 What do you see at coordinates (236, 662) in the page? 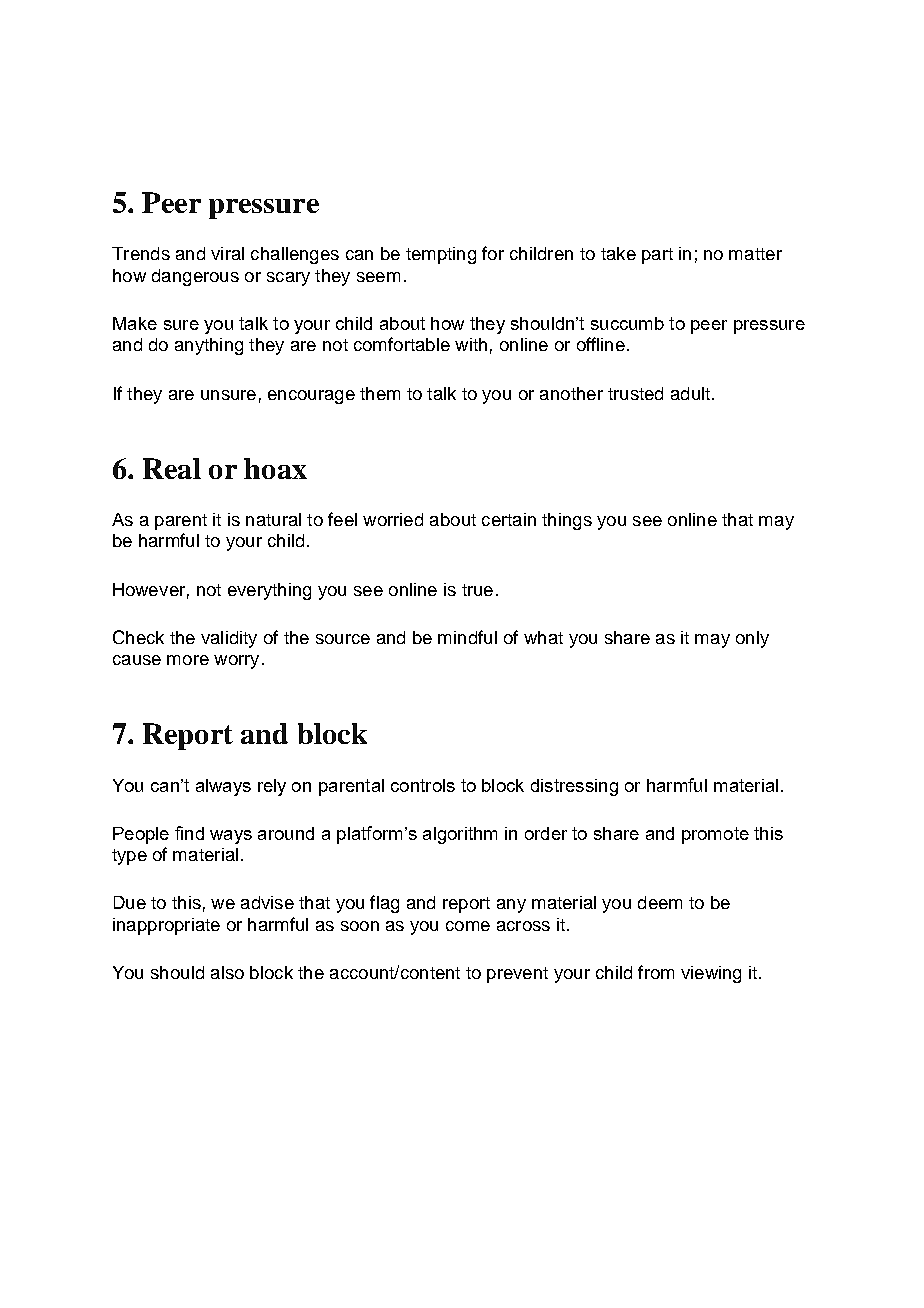
I see `worry` at bounding box center [236, 662].
